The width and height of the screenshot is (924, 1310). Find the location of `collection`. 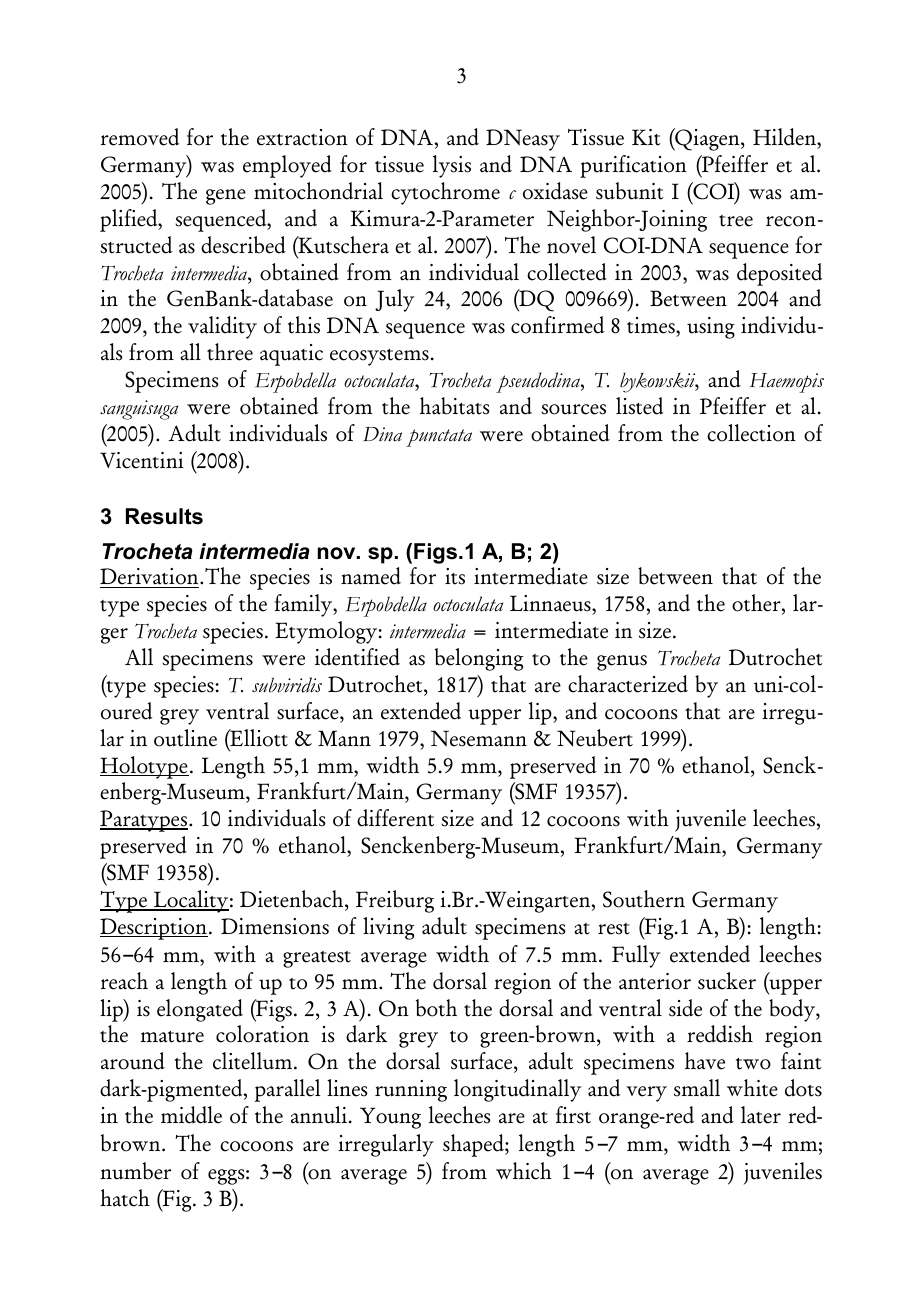

collection is located at coordinates (751, 433).
